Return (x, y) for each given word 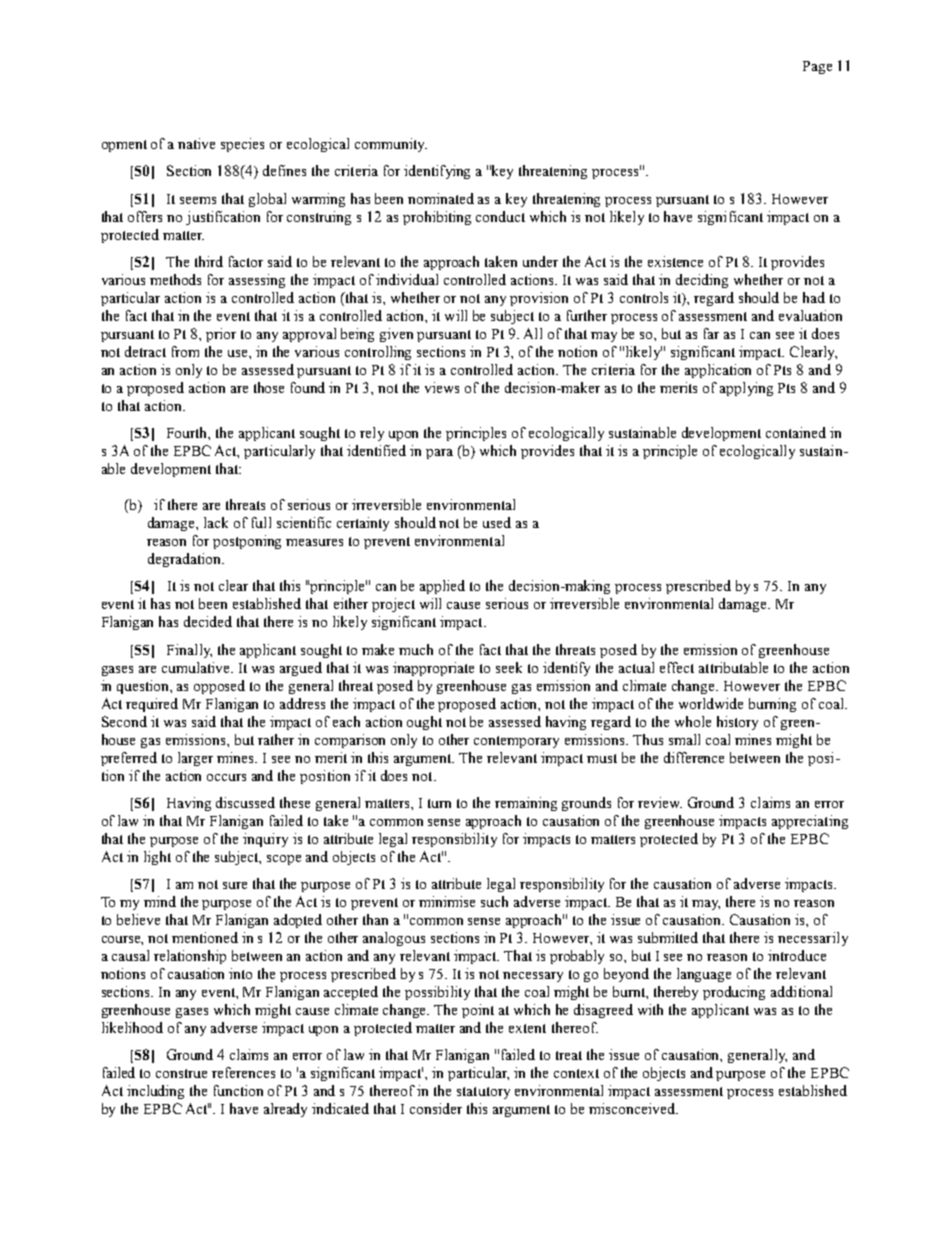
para (439, 454)
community (391, 145)
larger (195, 759)
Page (817, 67)
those (269, 387)
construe (181, 1073)
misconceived (633, 1108)
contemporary (516, 742)
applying (746, 389)
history (737, 723)
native (196, 143)
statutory (483, 1093)
